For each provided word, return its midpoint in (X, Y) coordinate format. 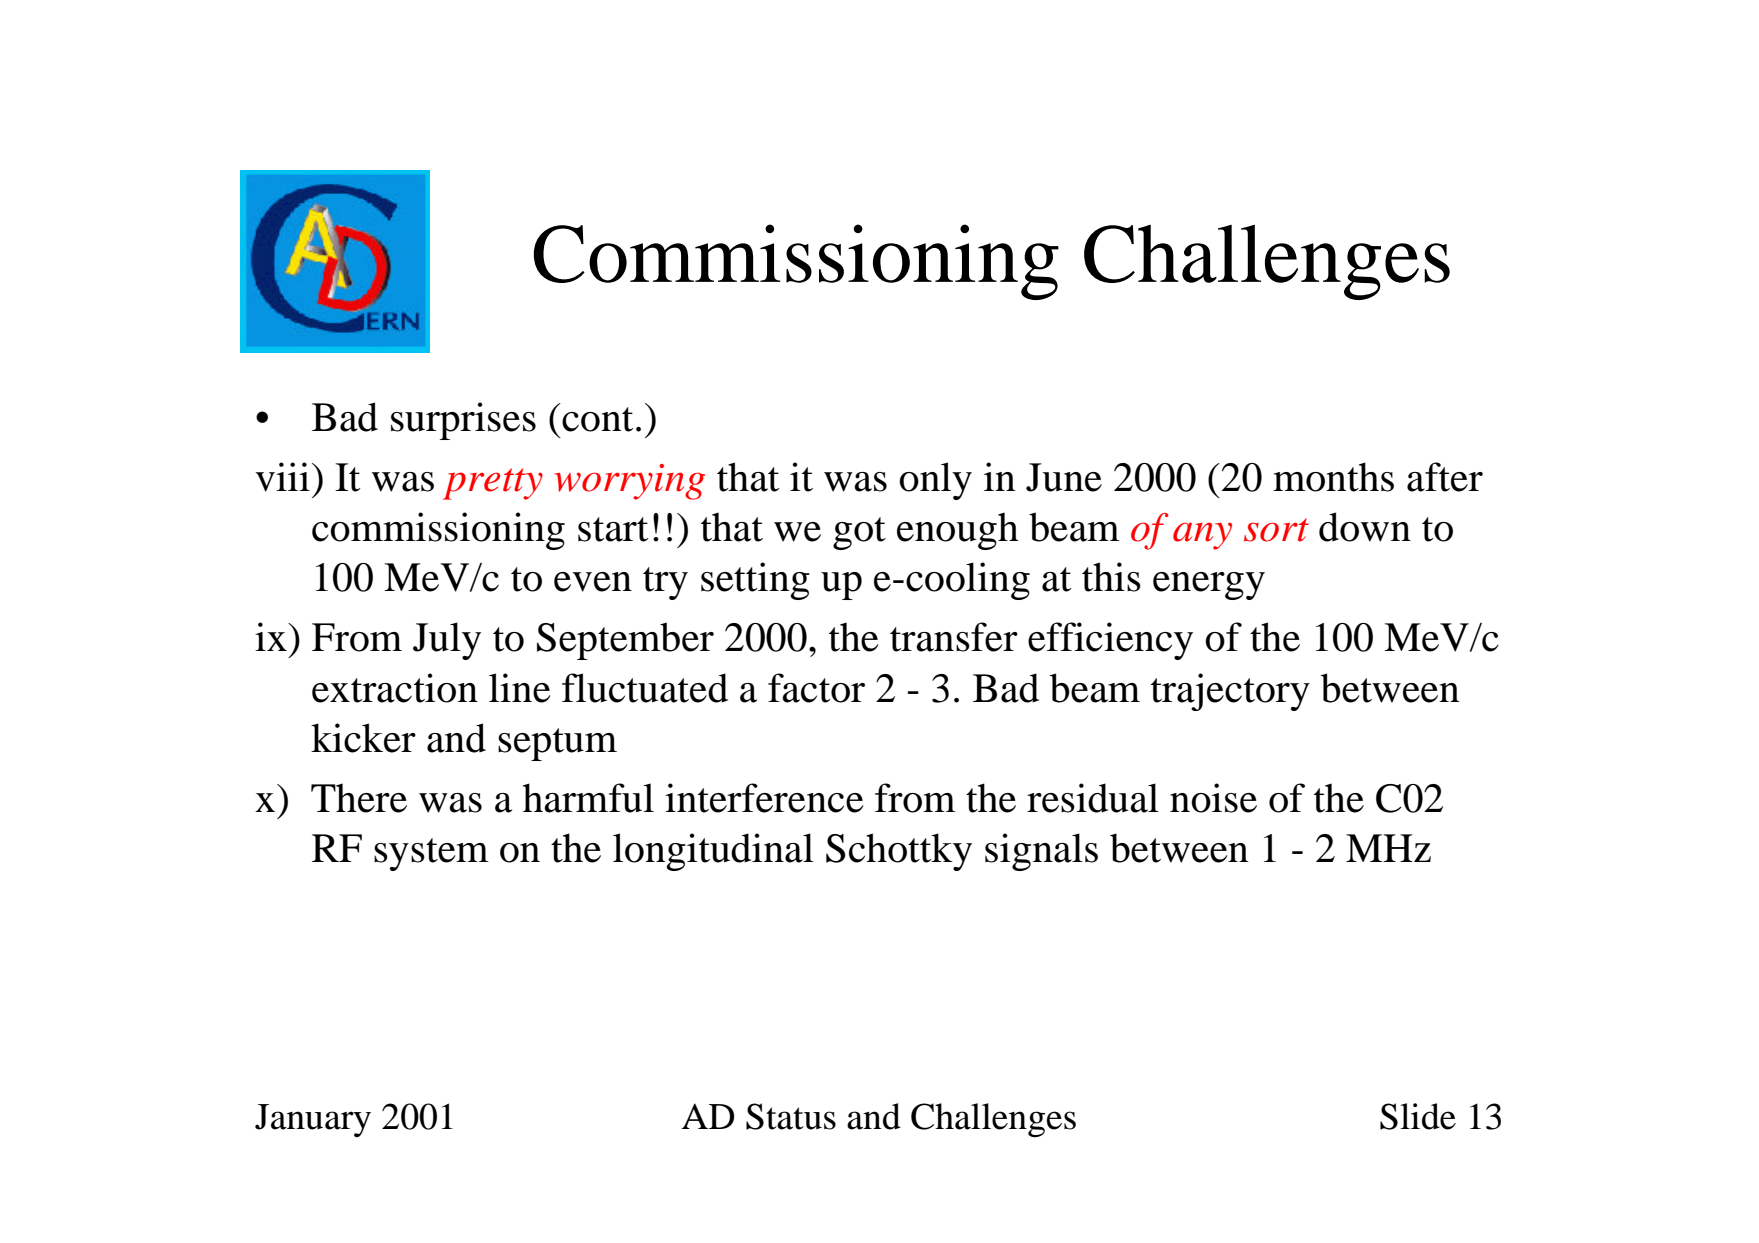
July (447, 641)
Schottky (899, 852)
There (359, 798)
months (1333, 477)
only (935, 481)
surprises (463, 421)
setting (755, 581)
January (313, 1120)
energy (1209, 586)
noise (1213, 798)
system (431, 854)
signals (1041, 852)
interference (764, 798)
